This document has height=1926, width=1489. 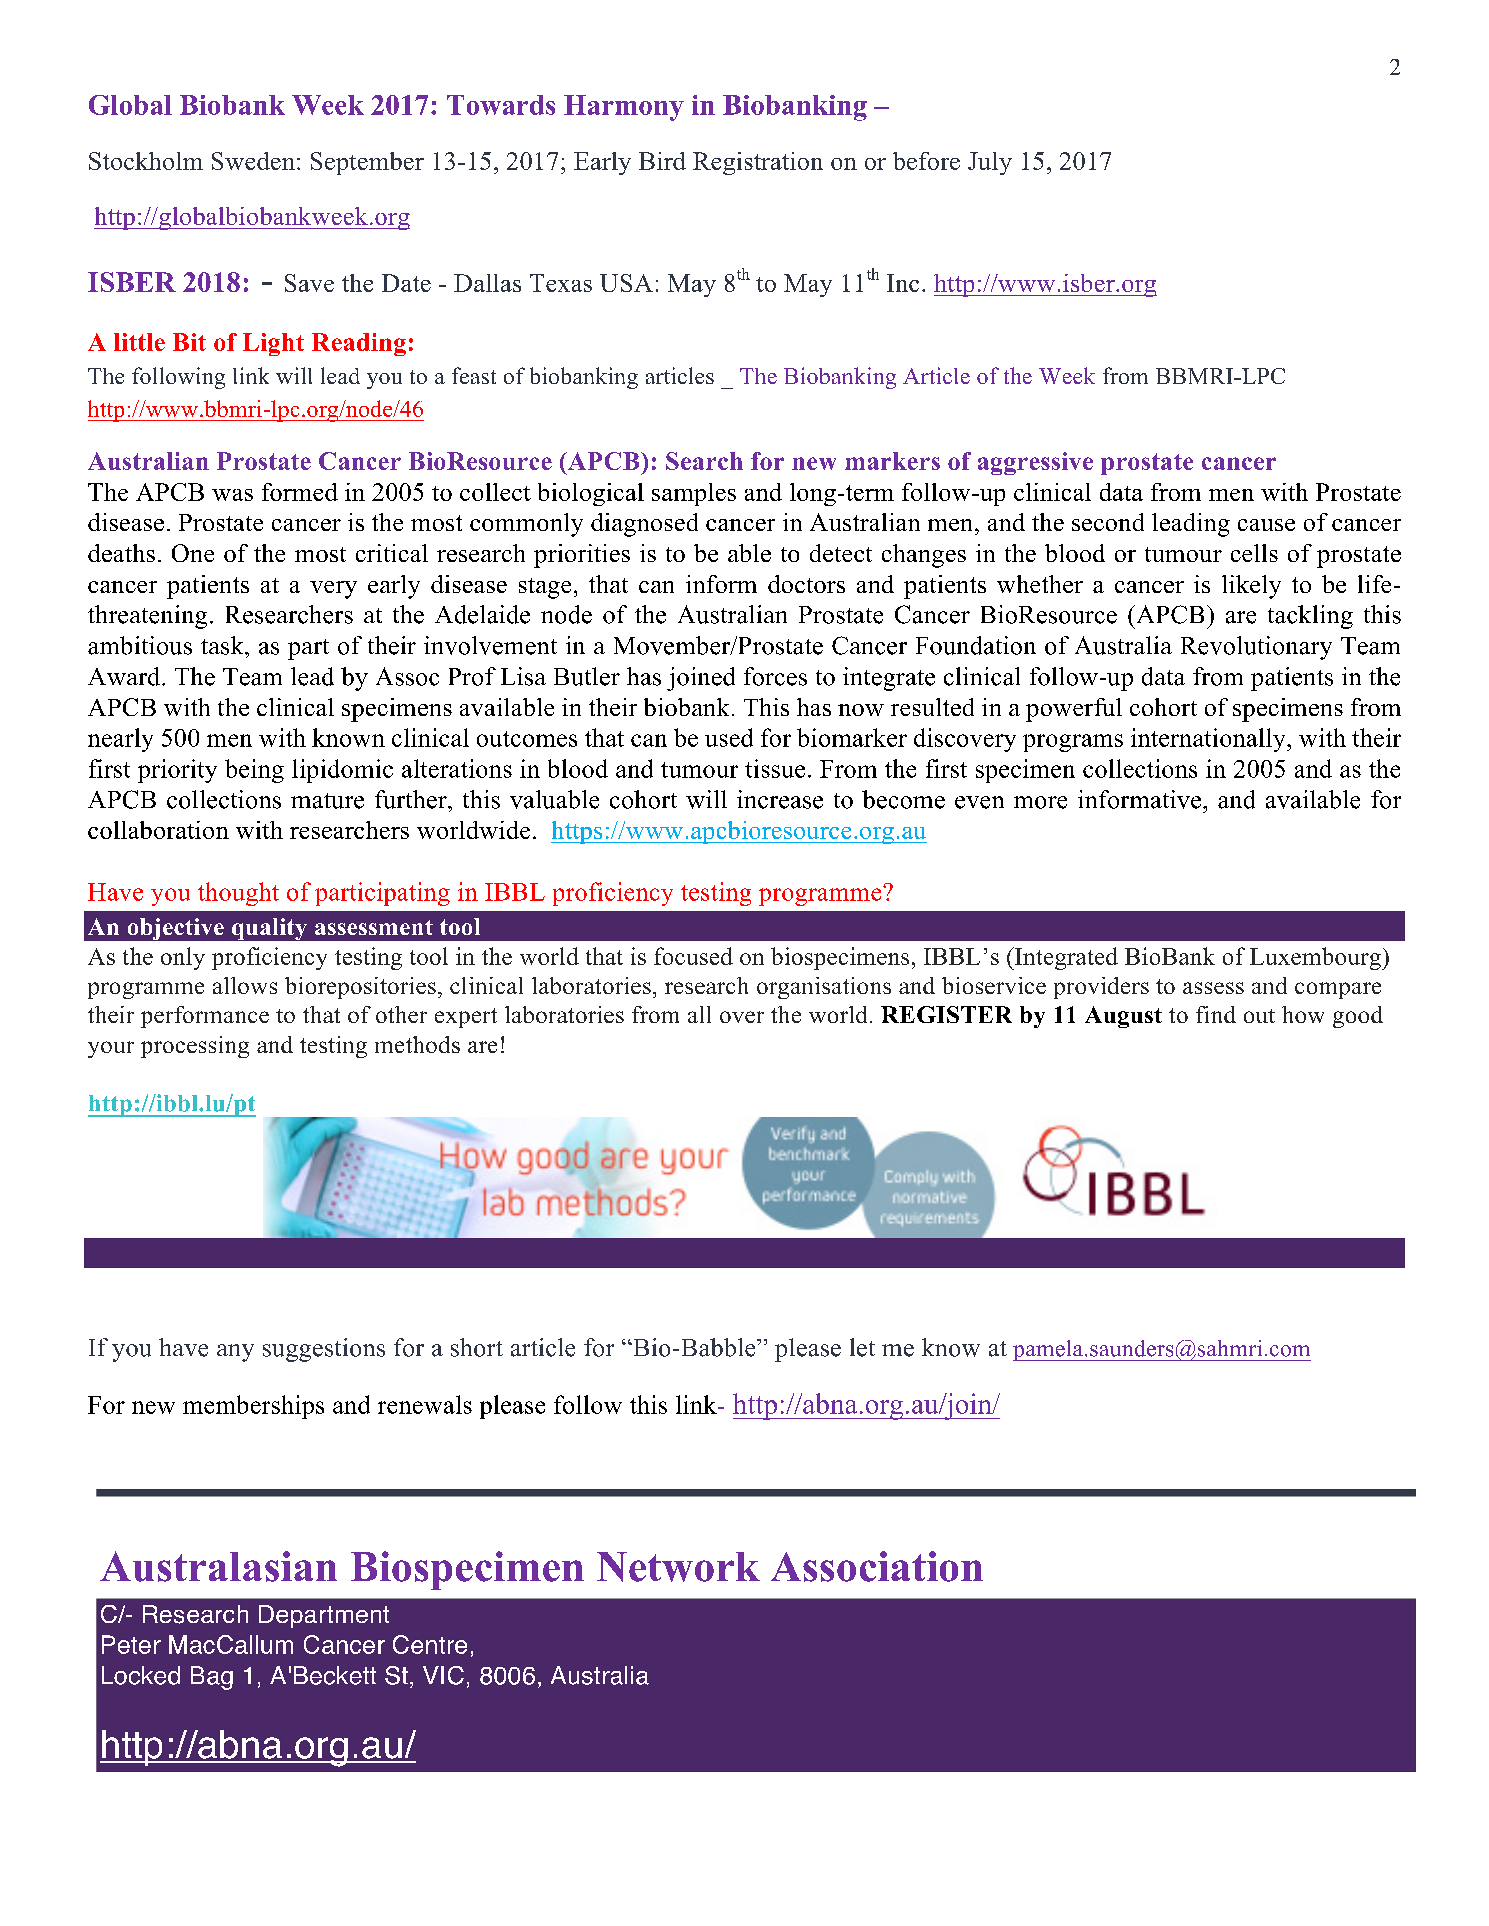 What do you see at coordinates (990, 163) in the document?
I see `July` at bounding box center [990, 163].
